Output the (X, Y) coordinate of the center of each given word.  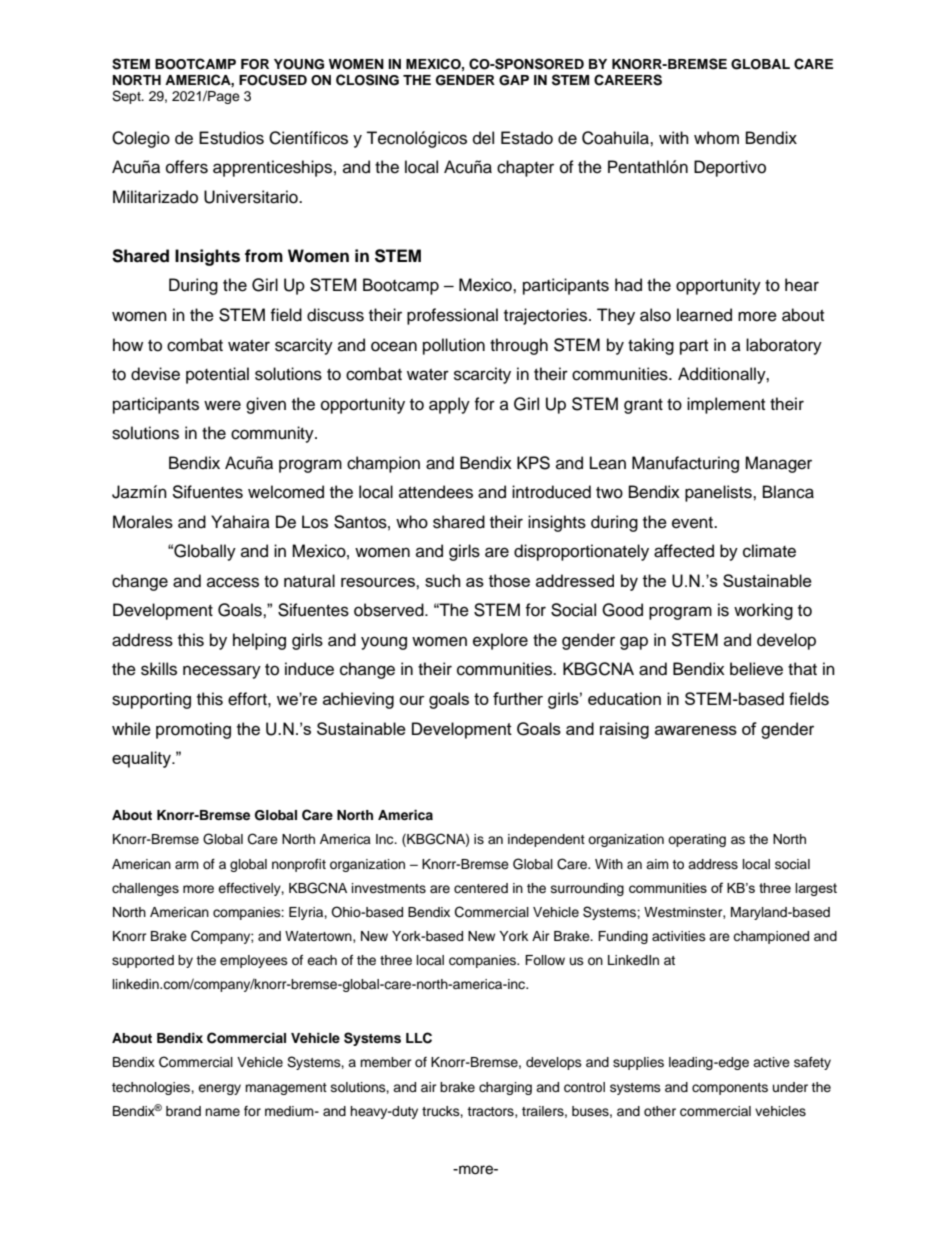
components (730, 1089)
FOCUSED (273, 80)
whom (716, 138)
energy (219, 1089)
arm (187, 865)
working (763, 611)
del (483, 138)
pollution (454, 346)
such (442, 580)
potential (217, 375)
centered (481, 888)
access (233, 582)
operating (697, 840)
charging (505, 1088)
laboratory (784, 346)
